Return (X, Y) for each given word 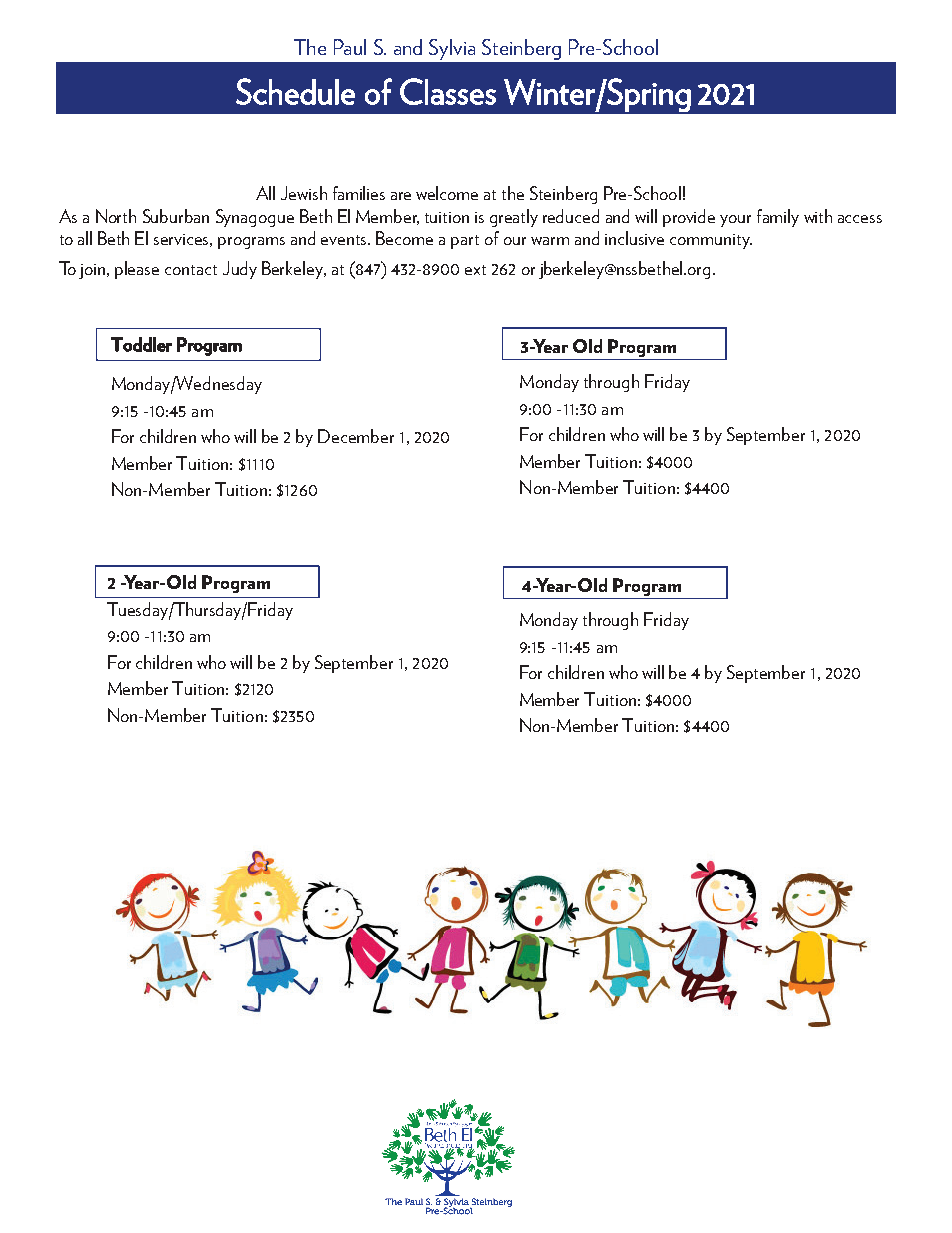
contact (191, 270)
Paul (350, 47)
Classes (448, 91)
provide (689, 218)
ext (475, 270)
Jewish (304, 193)
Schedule (295, 91)
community (711, 241)
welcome (447, 193)
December (356, 436)
